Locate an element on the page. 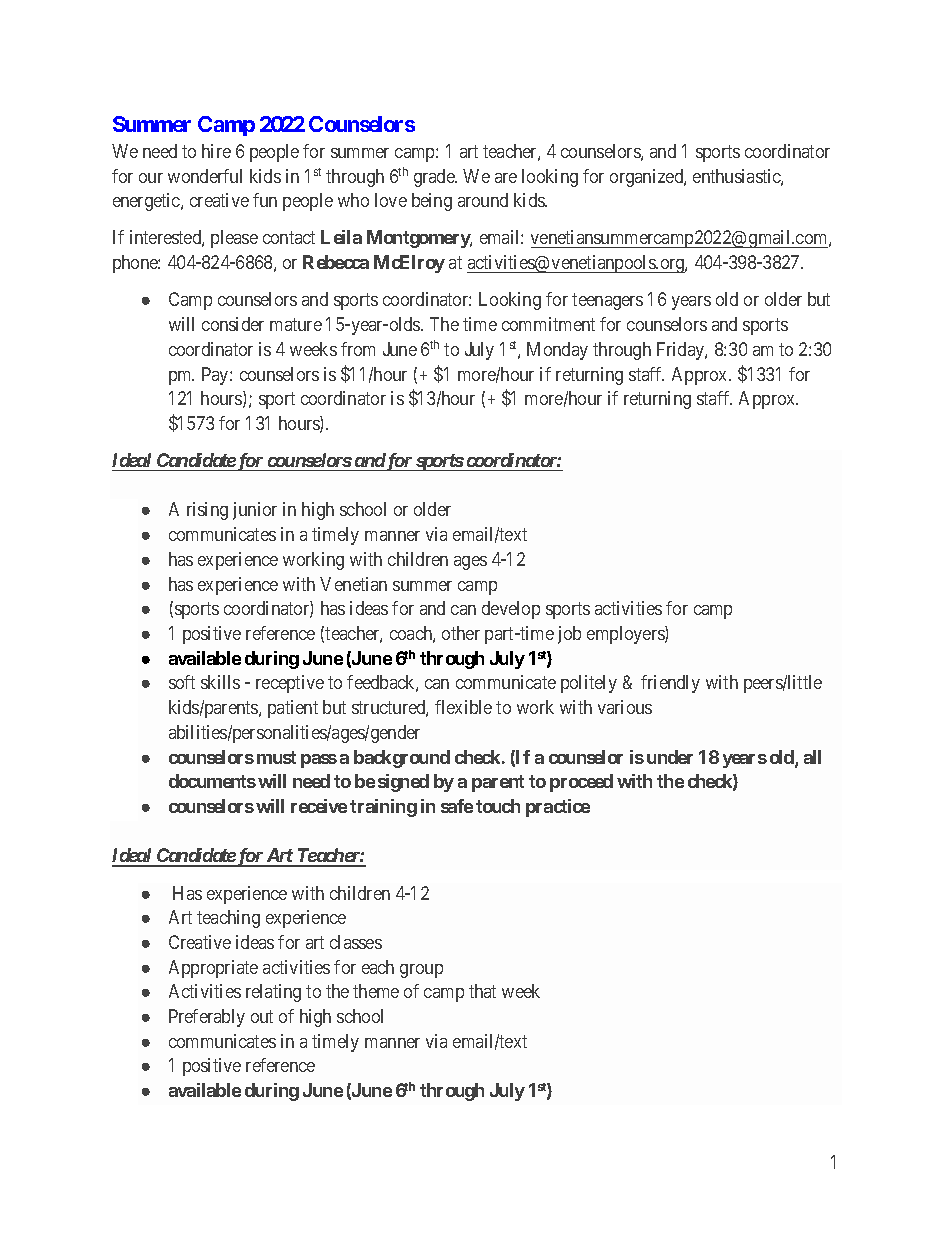  employers is located at coordinates (626, 635).
